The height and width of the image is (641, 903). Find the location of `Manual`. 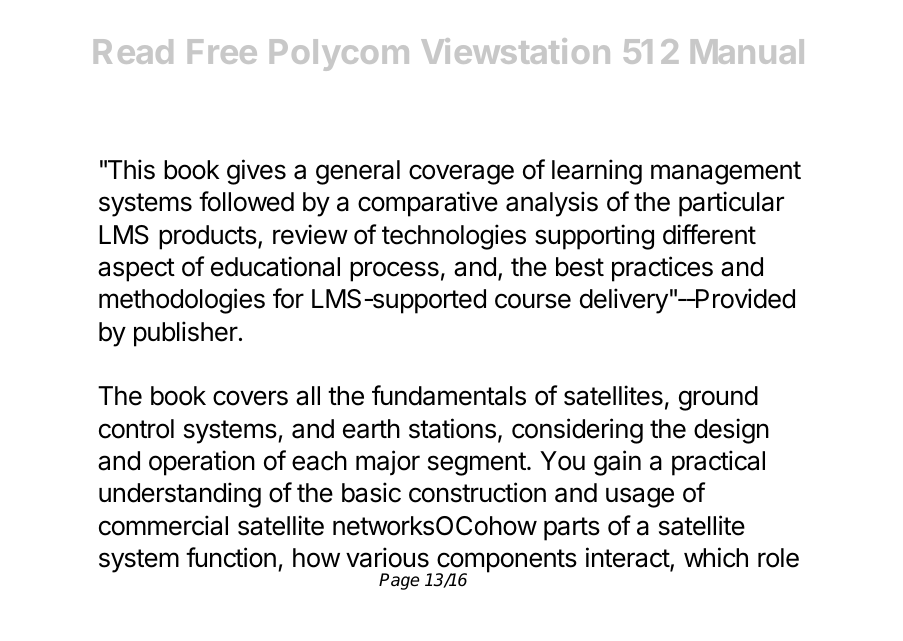

Manual is located at coordinates (747, 51).
